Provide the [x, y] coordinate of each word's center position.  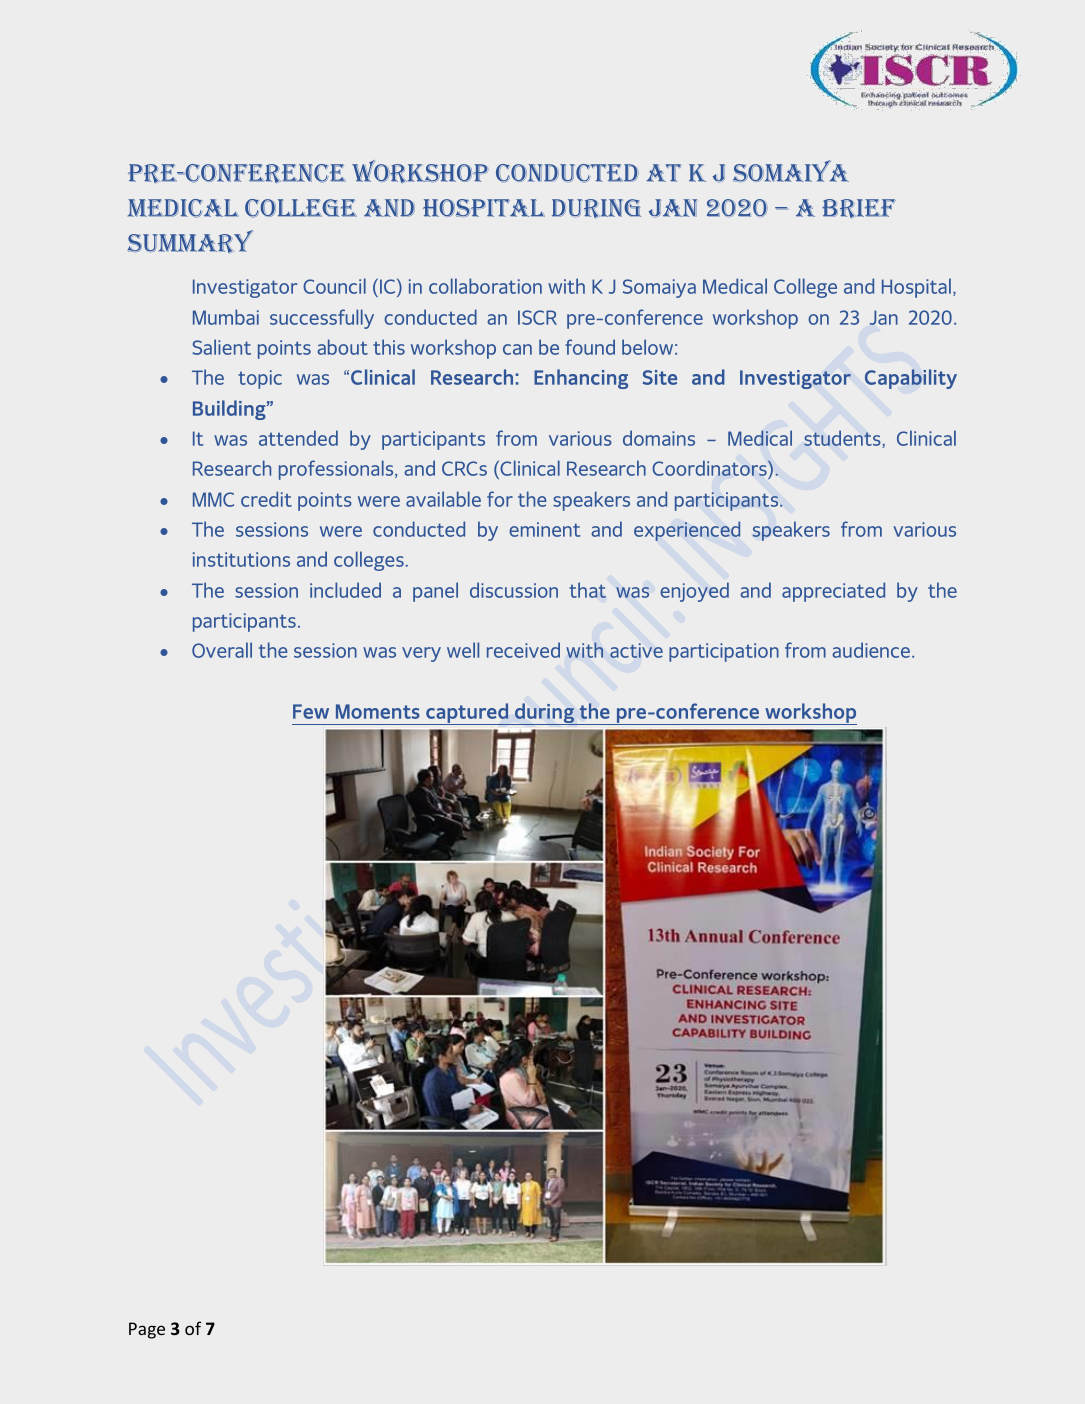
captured [467, 714]
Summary [190, 241]
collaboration [485, 286]
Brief [859, 208]
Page [147, 1330]
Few [311, 711]
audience [871, 650]
